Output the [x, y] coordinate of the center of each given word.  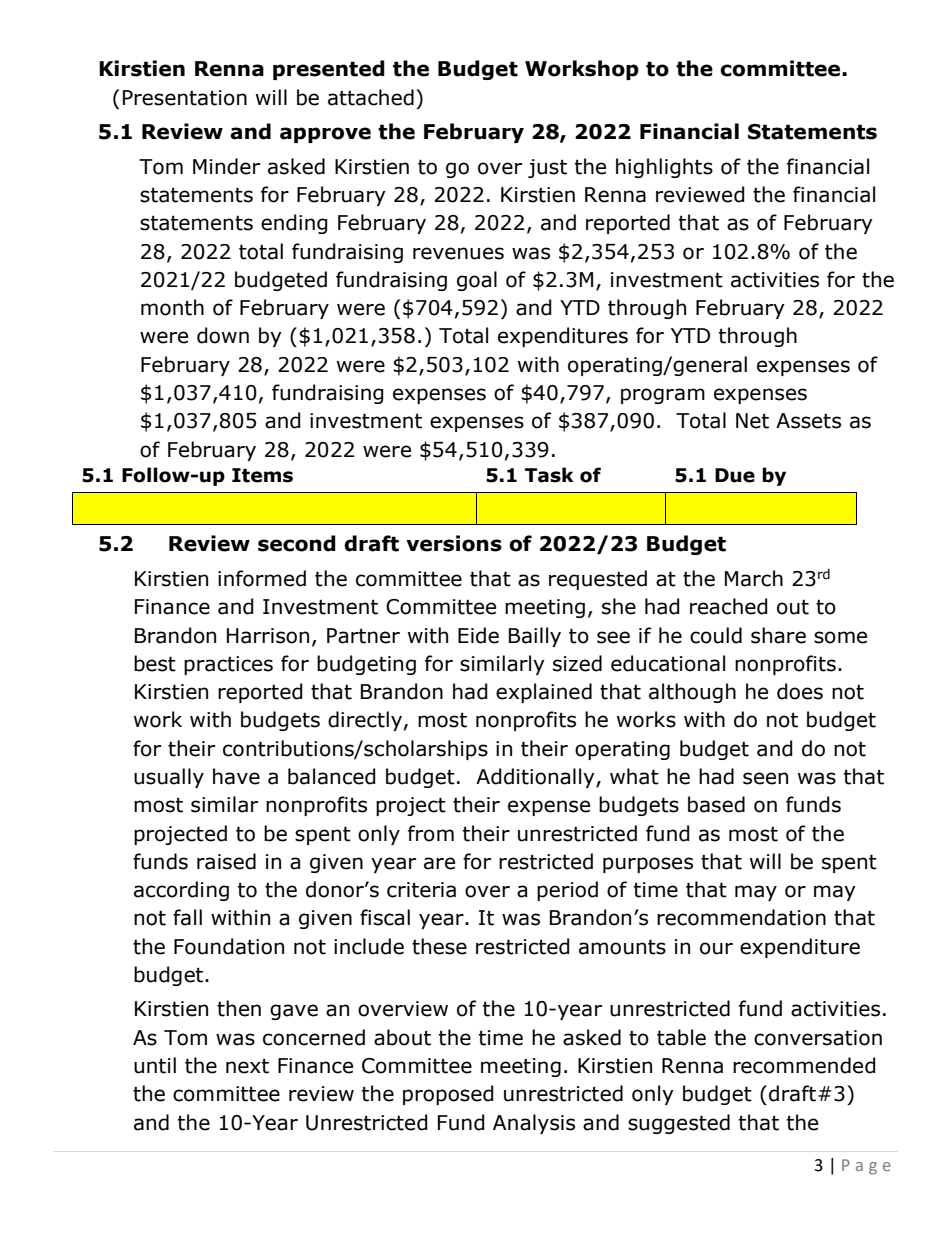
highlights [664, 168]
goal [477, 281]
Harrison [268, 636]
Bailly [535, 637]
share [778, 635]
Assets [808, 421]
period [567, 891]
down [223, 335]
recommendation [741, 917]
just [547, 168]
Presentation [185, 98]
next [247, 1066]
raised [226, 861]
